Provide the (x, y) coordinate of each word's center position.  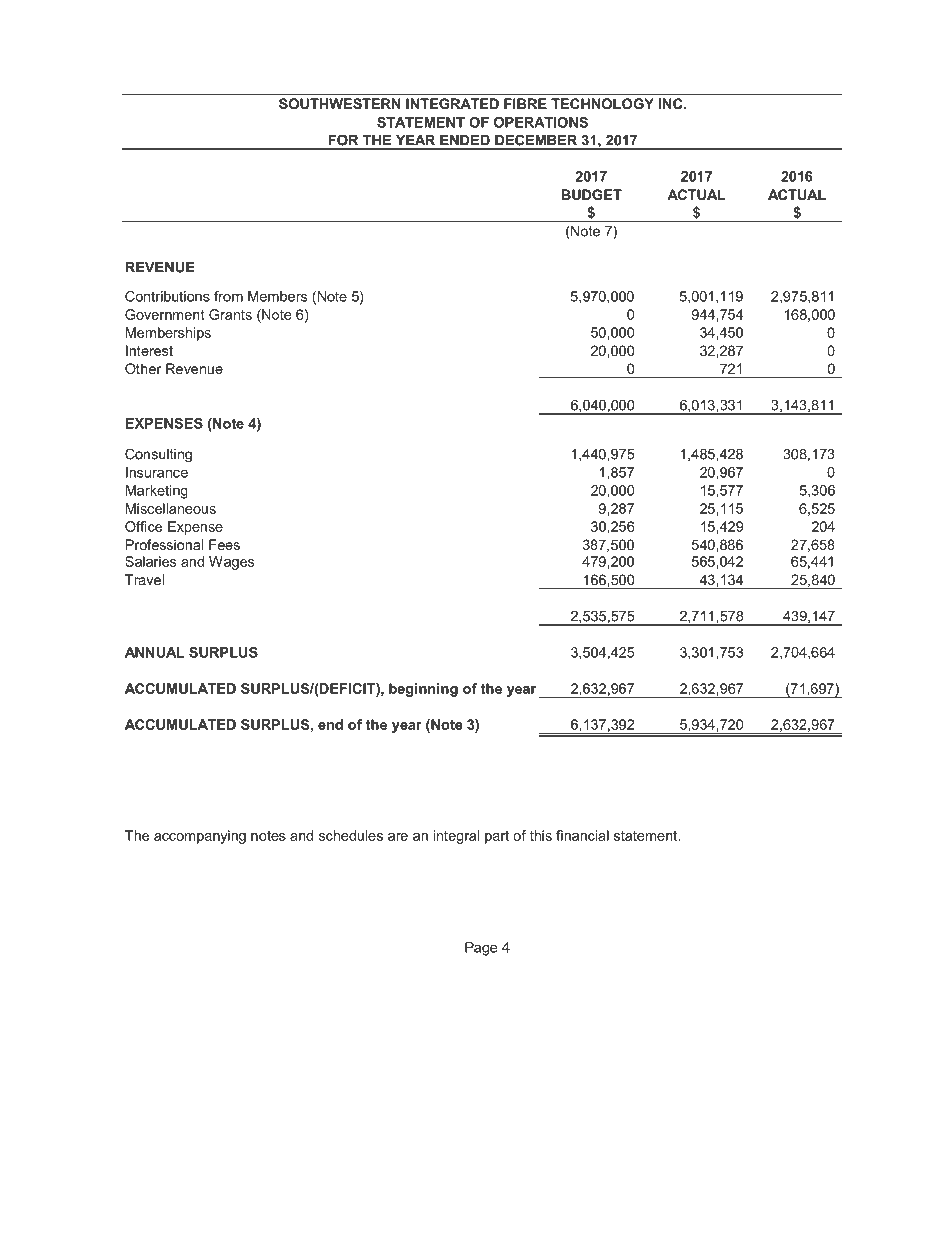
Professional (164, 544)
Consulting (158, 455)
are (398, 837)
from (228, 296)
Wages (231, 563)
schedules (351, 835)
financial (582, 835)
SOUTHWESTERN (339, 103)
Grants (230, 314)
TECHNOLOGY (602, 103)
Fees (224, 544)
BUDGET (592, 194)
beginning (423, 690)
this (541, 835)
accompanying (200, 837)
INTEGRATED (452, 103)
